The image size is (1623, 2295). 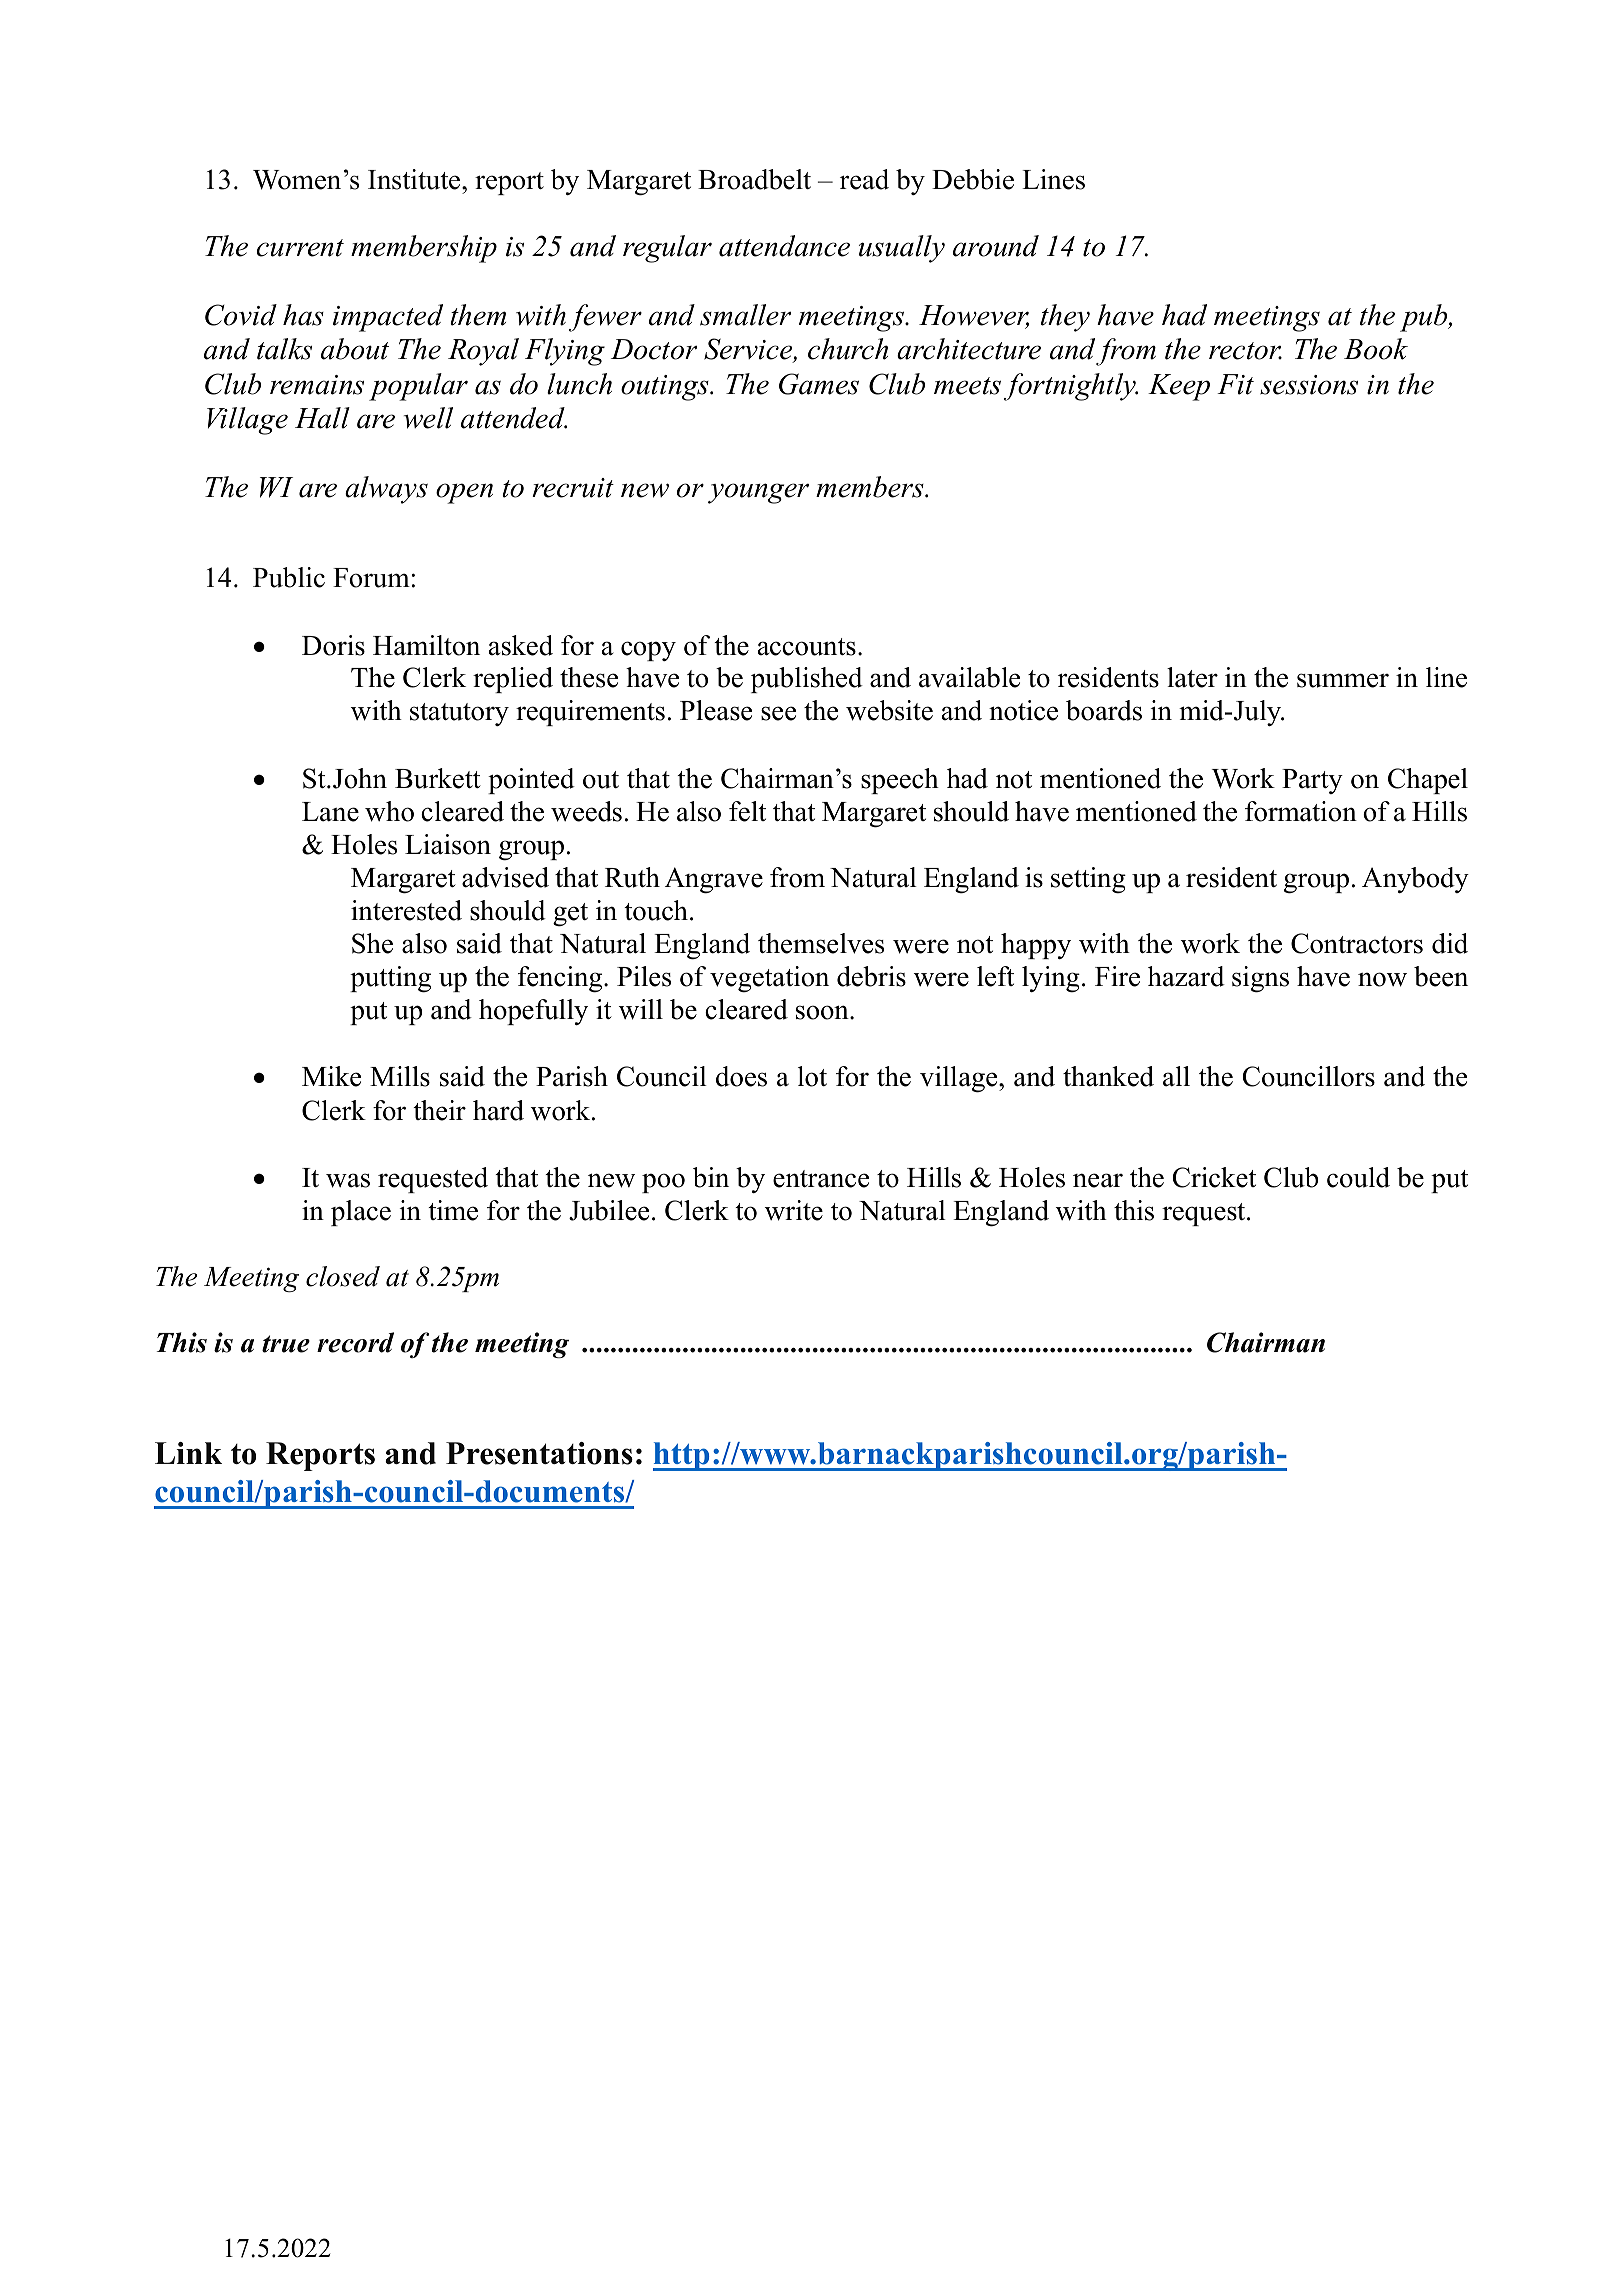 I want to click on Lane, so click(x=330, y=812).
